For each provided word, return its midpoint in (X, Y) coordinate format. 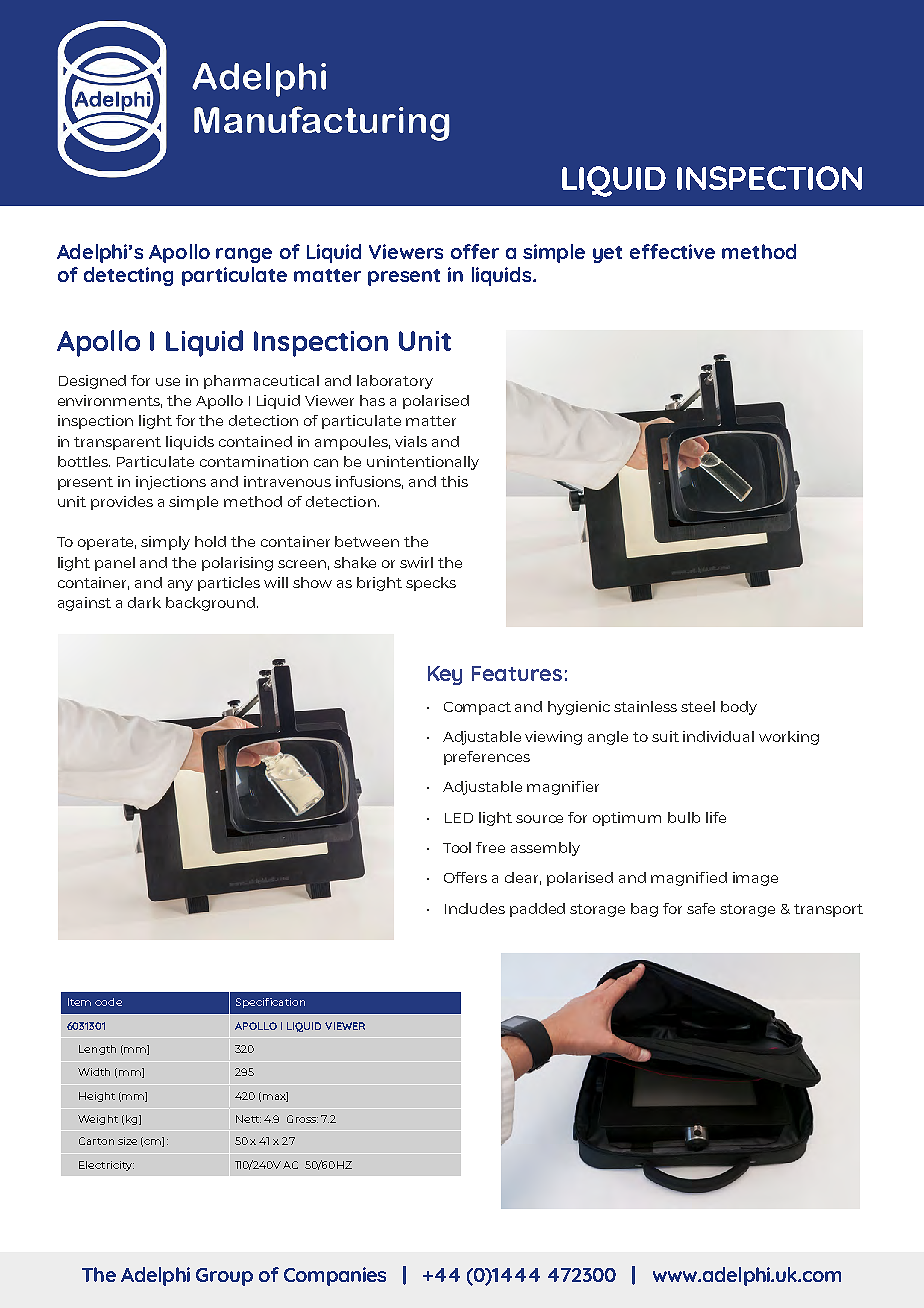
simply (165, 543)
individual (718, 736)
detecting (128, 276)
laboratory (395, 382)
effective (672, 251)
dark (144, 602)
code (108, 1002)
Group (224, 1277)
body (739, 708)
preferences (487, 758)
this (454, 481)
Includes (475, 908)
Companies (335, 1276)
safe (701, 908)
